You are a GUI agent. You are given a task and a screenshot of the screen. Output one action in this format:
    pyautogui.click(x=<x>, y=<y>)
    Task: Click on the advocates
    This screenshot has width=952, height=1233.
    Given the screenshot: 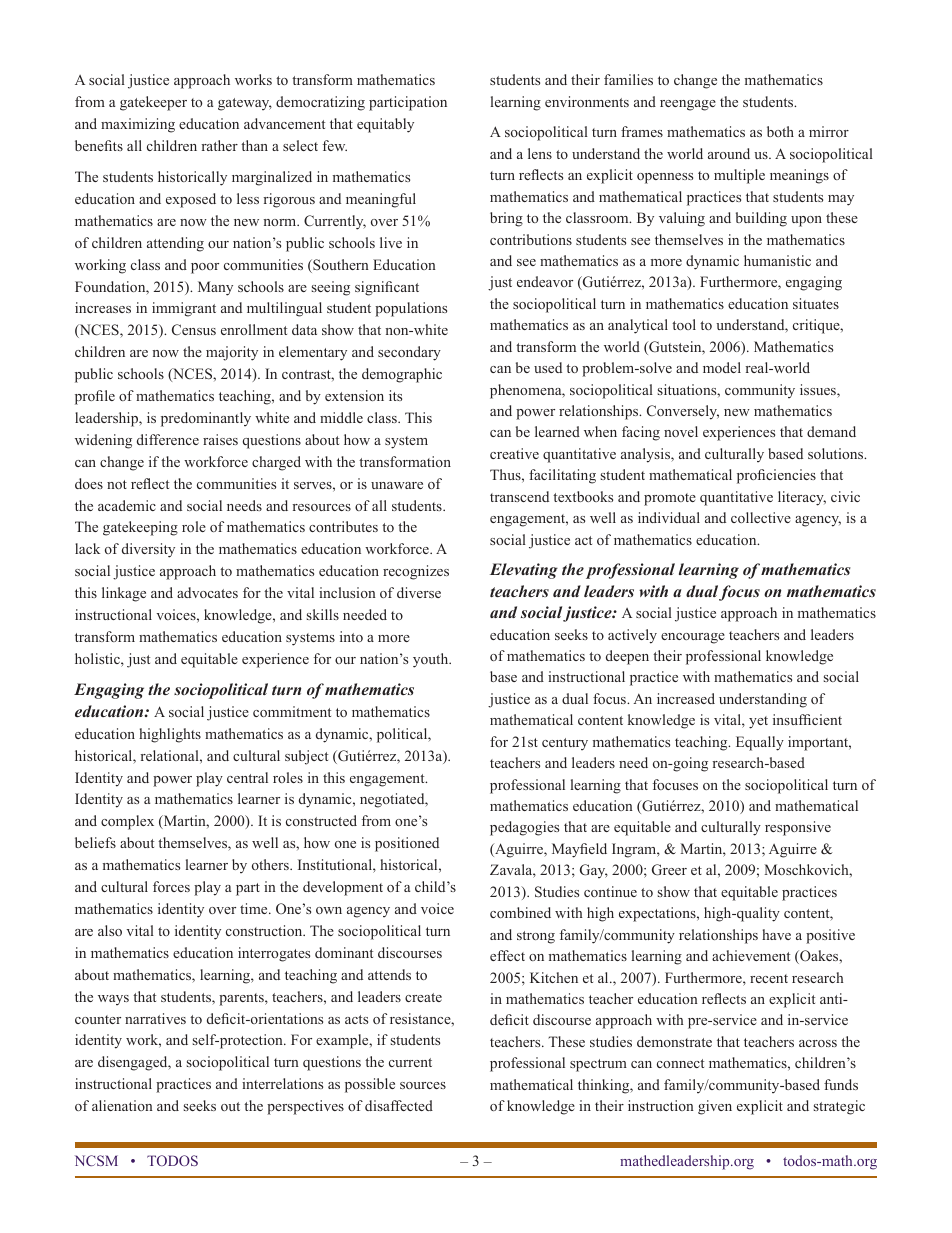 What is the action you would take?
    pyautogui.click(x=207, y=592)
